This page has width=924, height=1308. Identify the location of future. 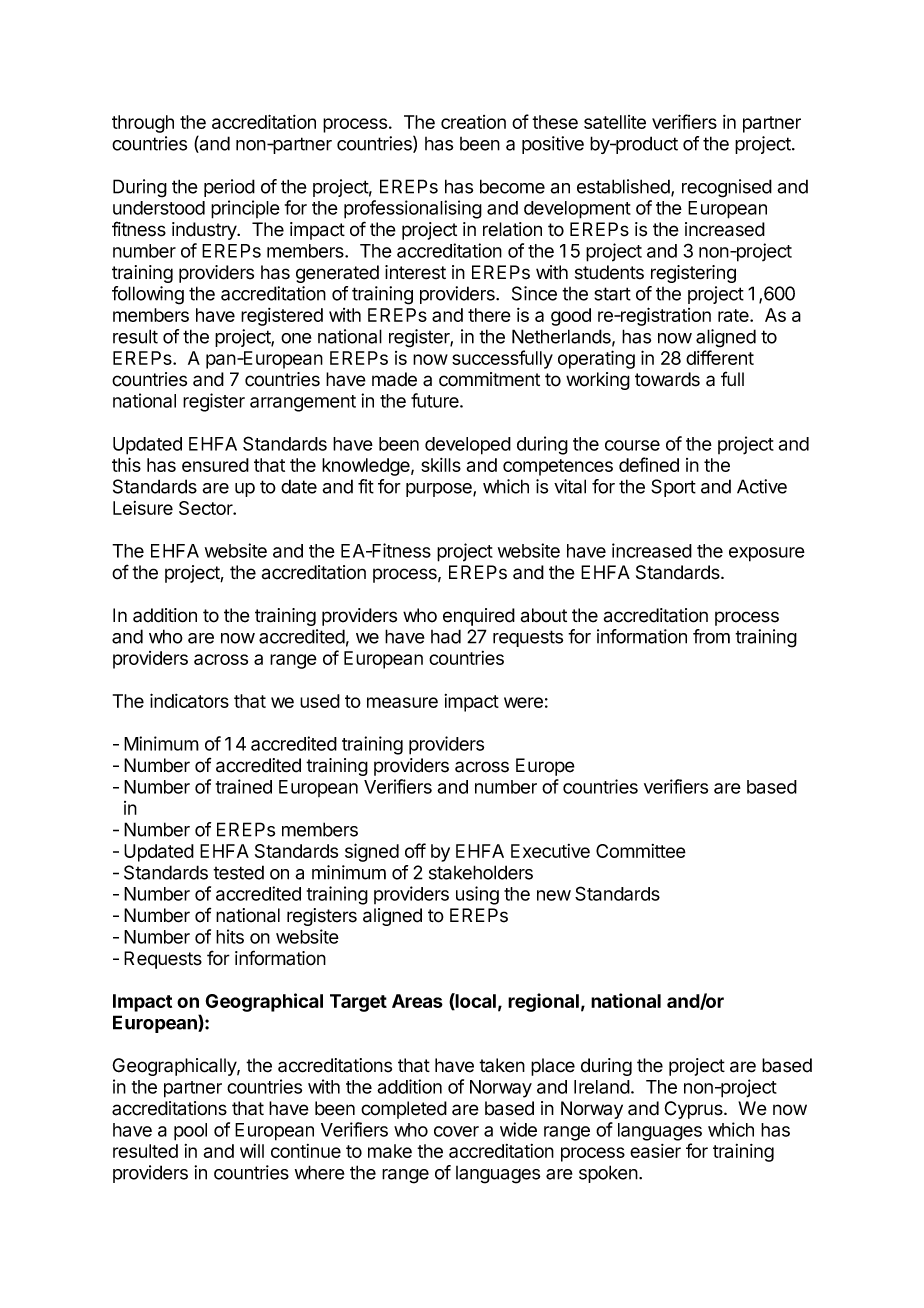
(436, 400).
